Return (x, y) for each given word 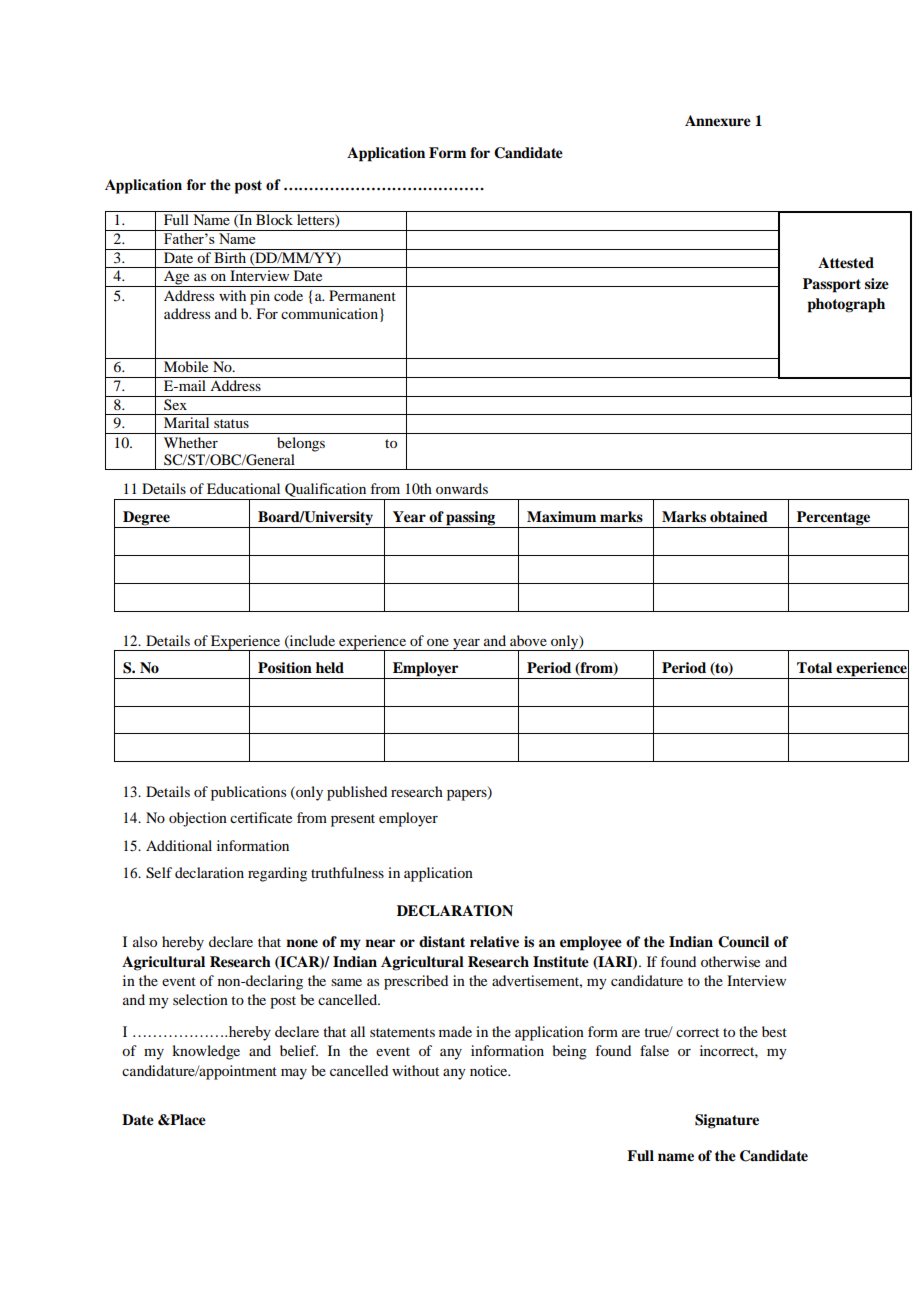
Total (814, 667)
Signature (727, 1121)
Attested (846, 263)
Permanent (362, 295)
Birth (230, 256)
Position (285, 668)
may (294, 1074)
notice (490, 1070)
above (528, 640)
